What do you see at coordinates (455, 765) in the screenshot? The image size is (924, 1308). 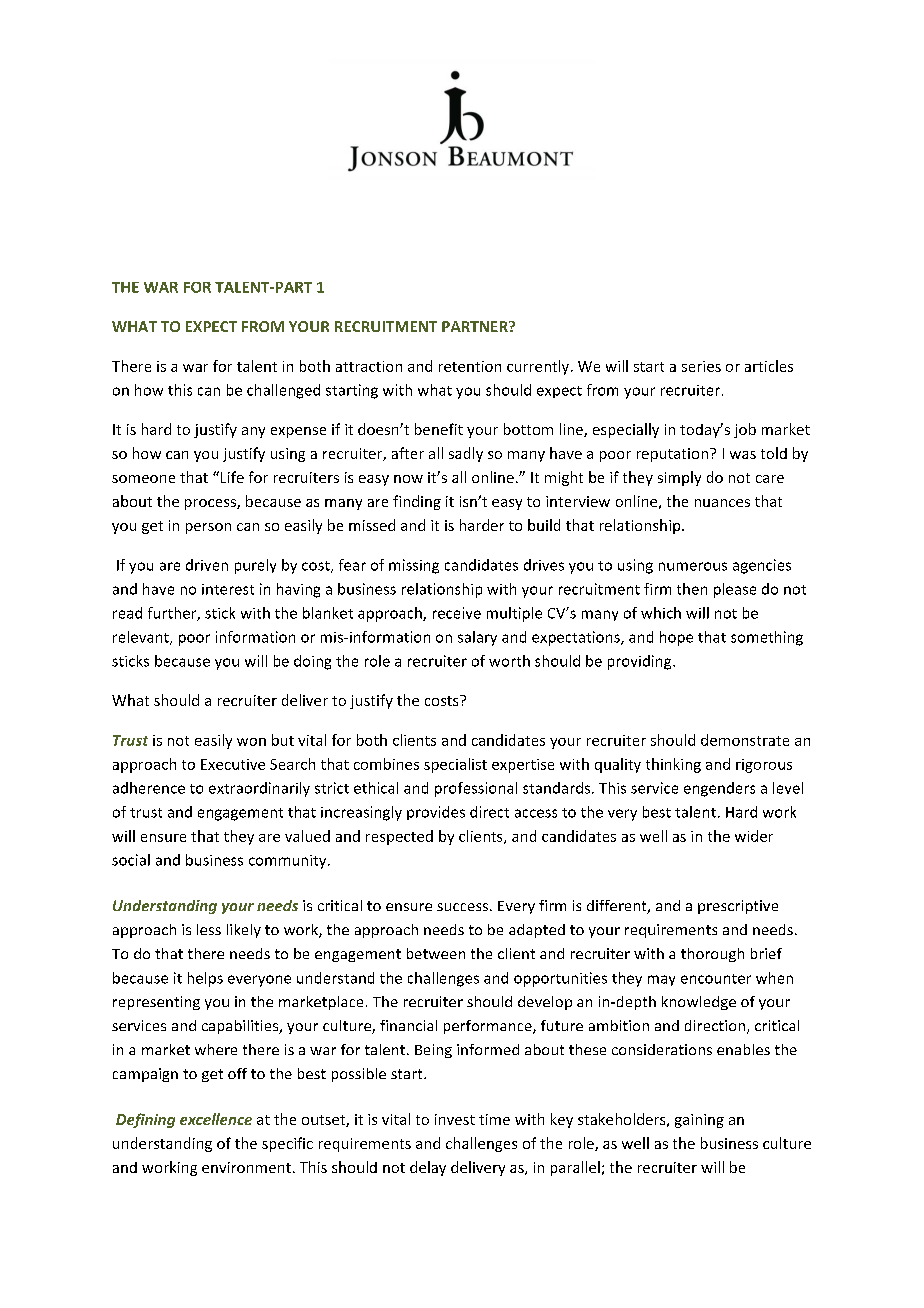 I see `specialist` at bounding box center [455, 765].
